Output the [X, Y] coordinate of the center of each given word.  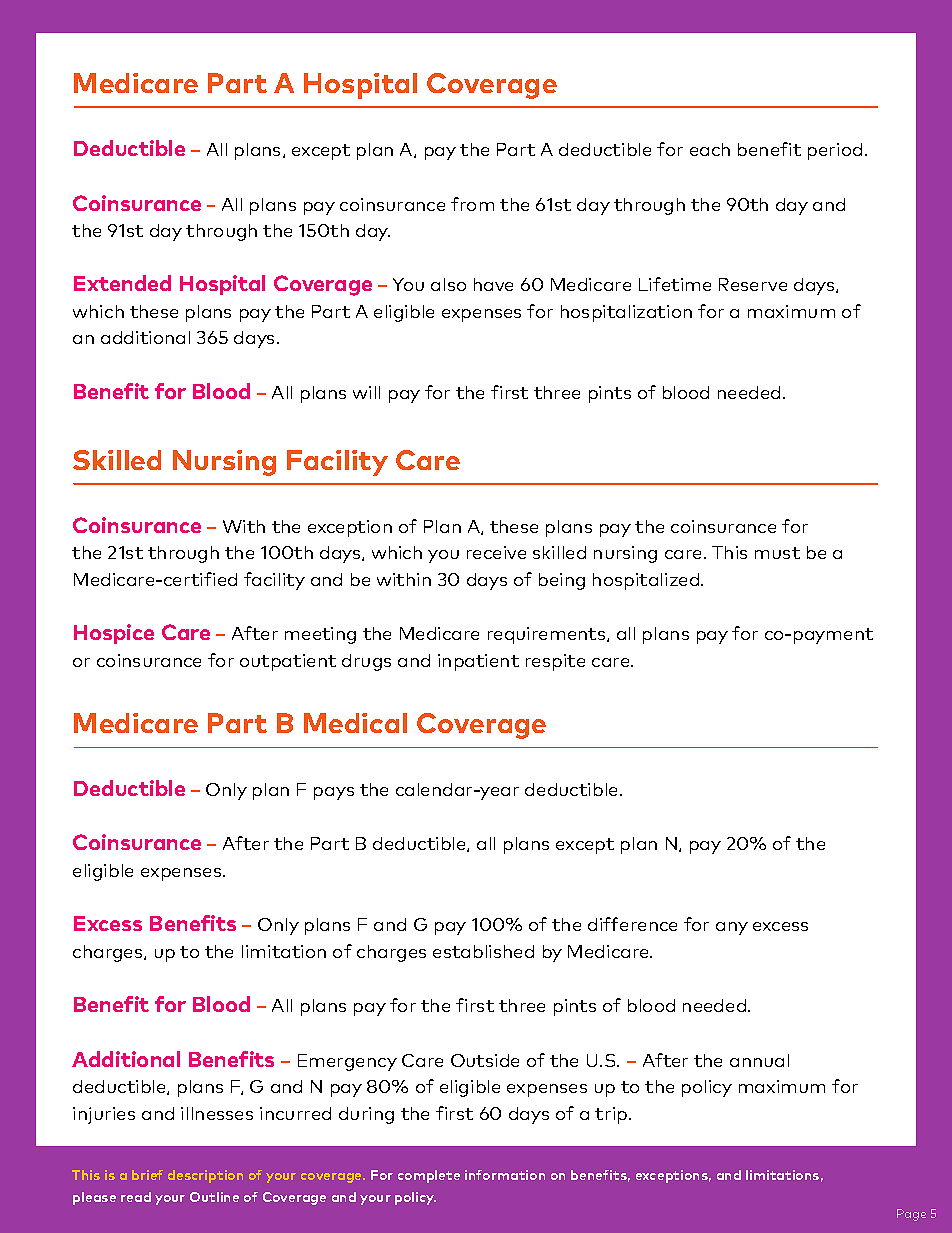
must [777, 553]
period [835, 151]
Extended [122, 283]
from [472, 204]
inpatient [478, 662]
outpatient [288, 662]
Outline [214, 1197]
